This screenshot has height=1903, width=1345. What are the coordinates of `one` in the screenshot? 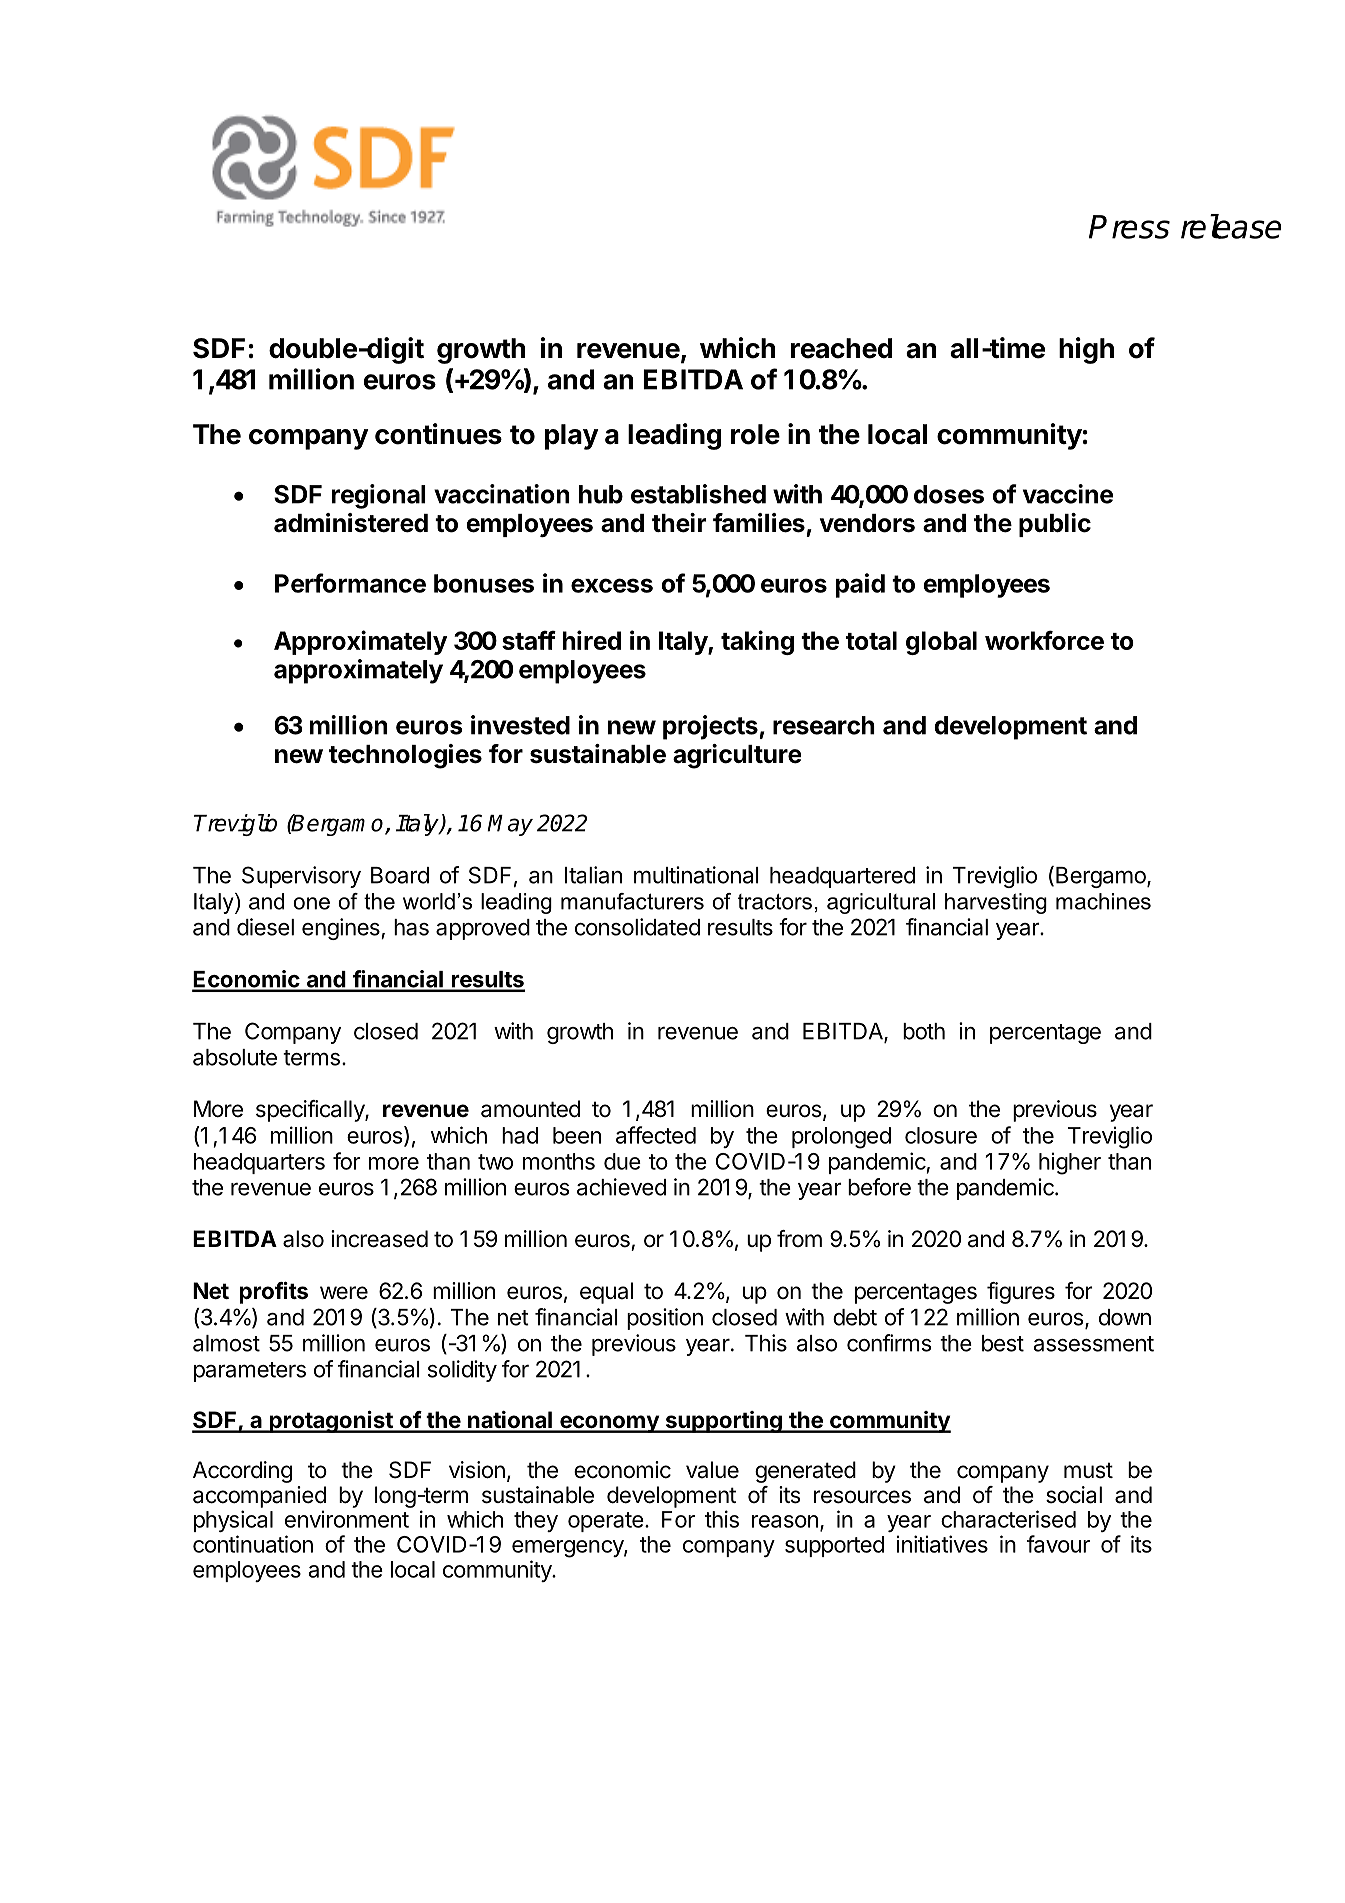 It's located at (311, 903).
